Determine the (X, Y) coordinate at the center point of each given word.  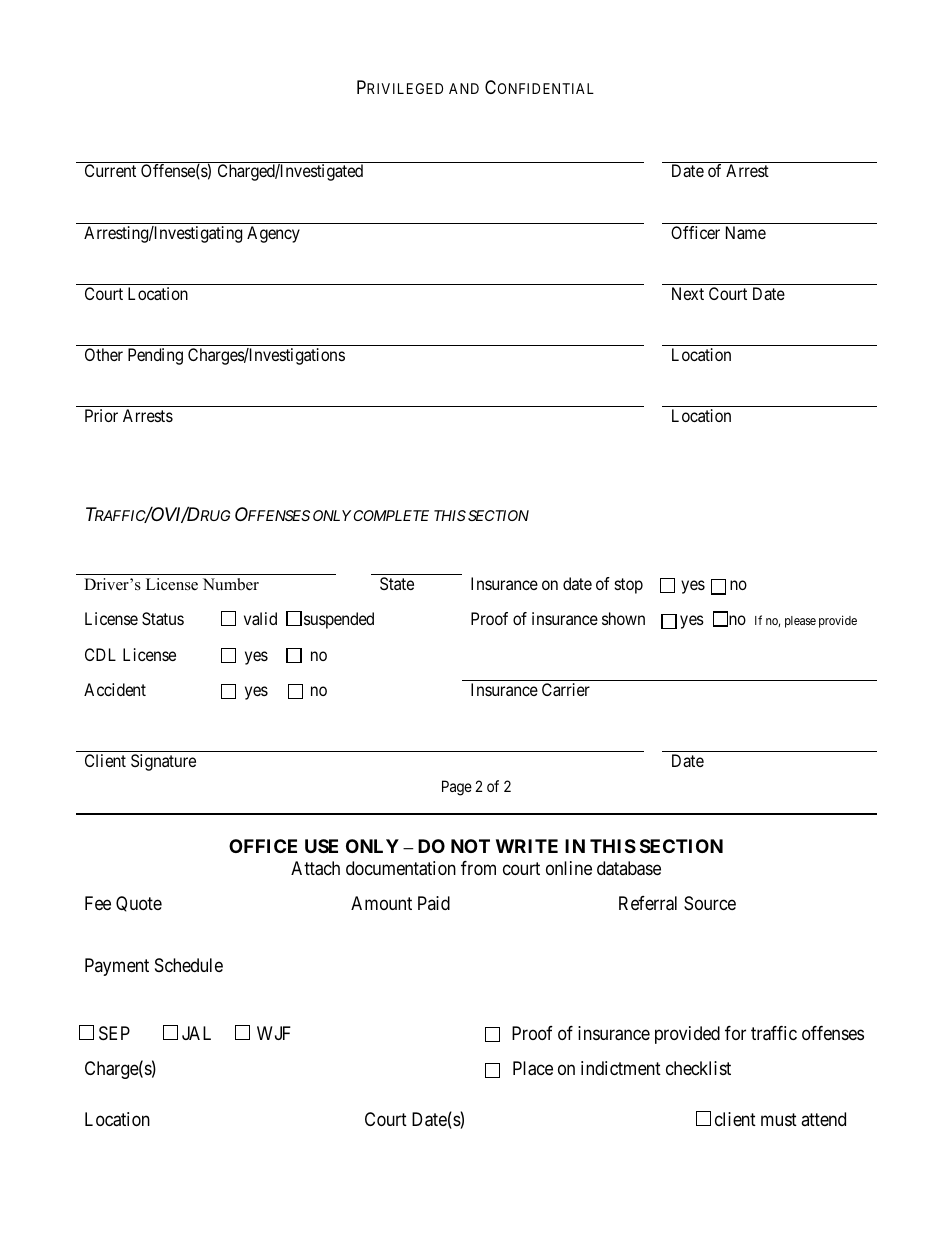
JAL (196, 1033)
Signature (163, 762)
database (629, 868)
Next (688, 293)
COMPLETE (391, 515)
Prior (101, 415)
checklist (698, 1068)
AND (464, 88)
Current (110, 170)
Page (457, 788)
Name (746, 232)
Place (533, 1068)
